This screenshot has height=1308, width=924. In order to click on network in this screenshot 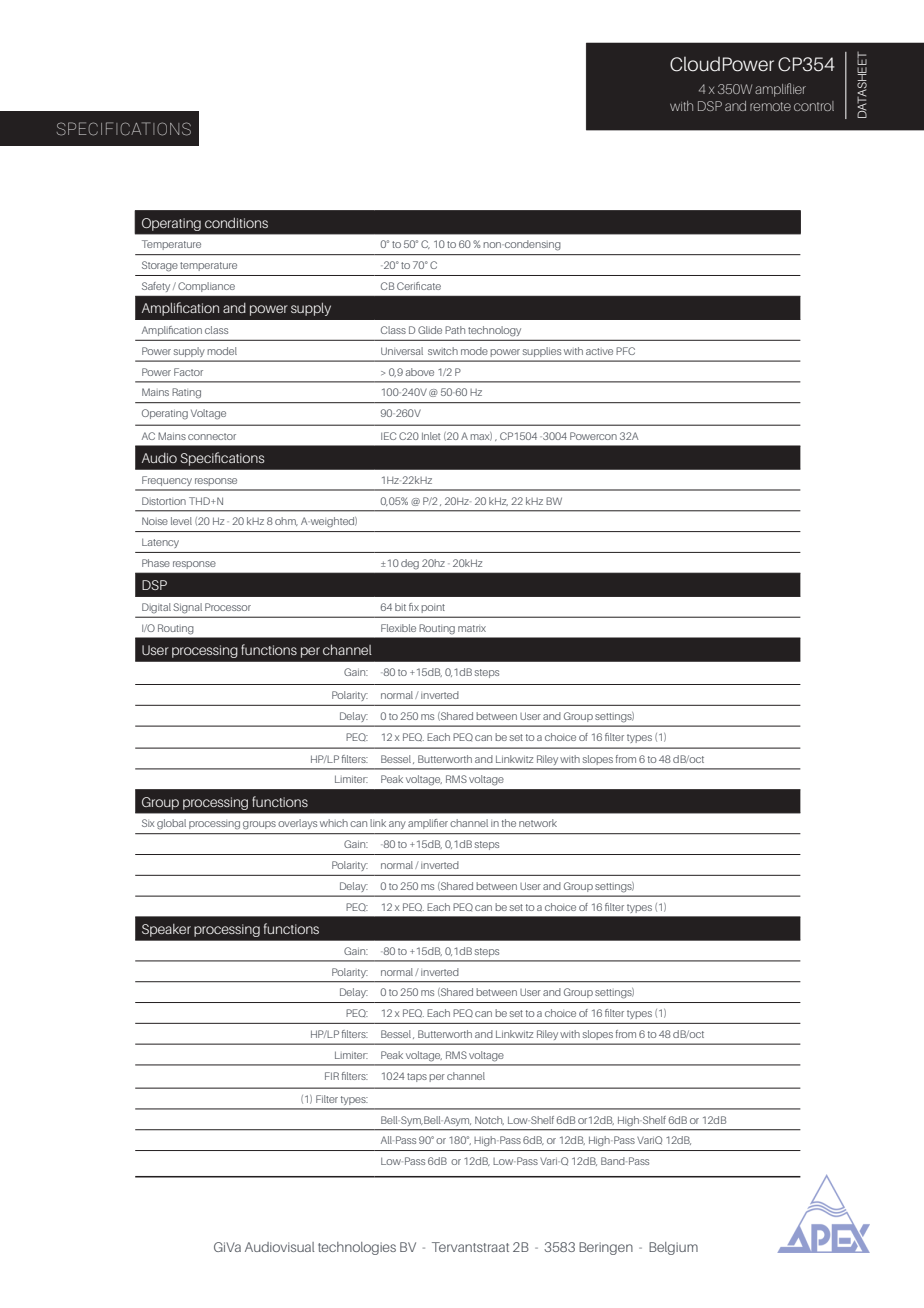, I will do `click(538, 823)`.
